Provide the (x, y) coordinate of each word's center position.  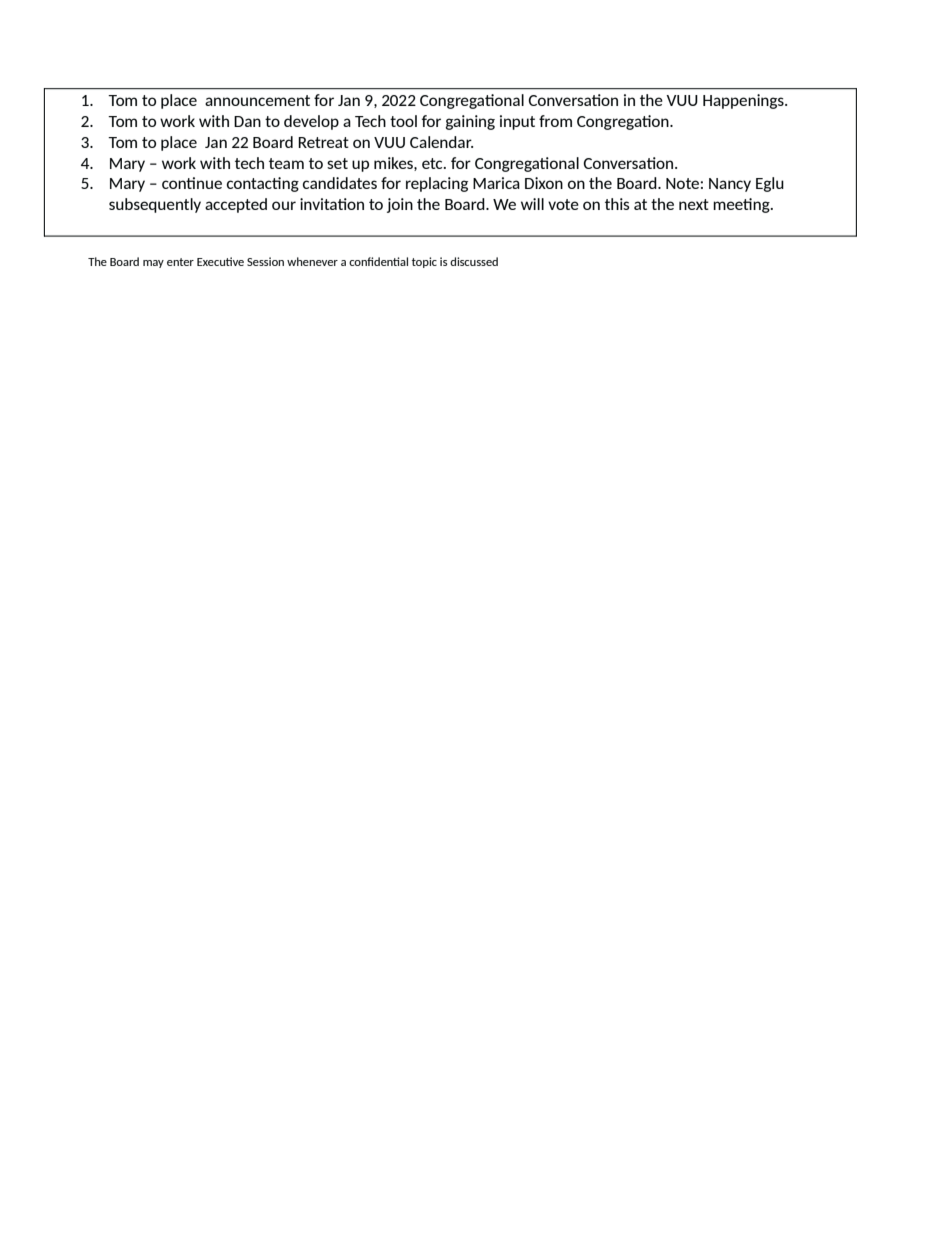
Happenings (744, 101)
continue (192, 183)
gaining (470, 122)
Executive (220, 261)
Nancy (730, 185)
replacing (437, 184)
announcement (257, 100)
